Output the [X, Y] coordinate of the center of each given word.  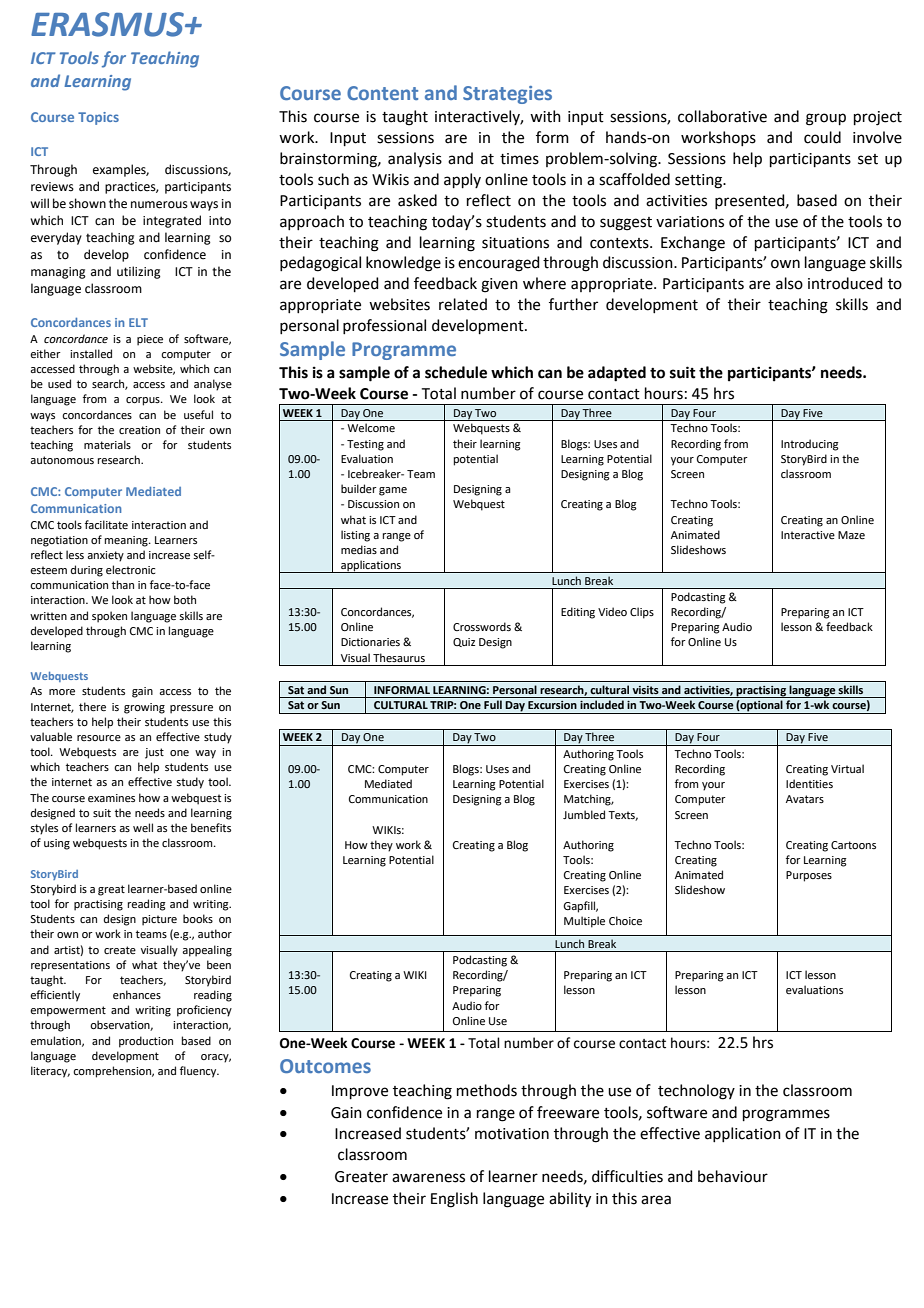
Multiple [584, 922]
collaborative [722, 116]
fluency [199, 1072]
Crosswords [482, 626]
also [789, 283]
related [463, 304]
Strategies [507, 95]
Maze [851, 535]
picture [159, 920]
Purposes [809, 876]
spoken [109, 617]
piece [150, 340]
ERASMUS [108, 24]
